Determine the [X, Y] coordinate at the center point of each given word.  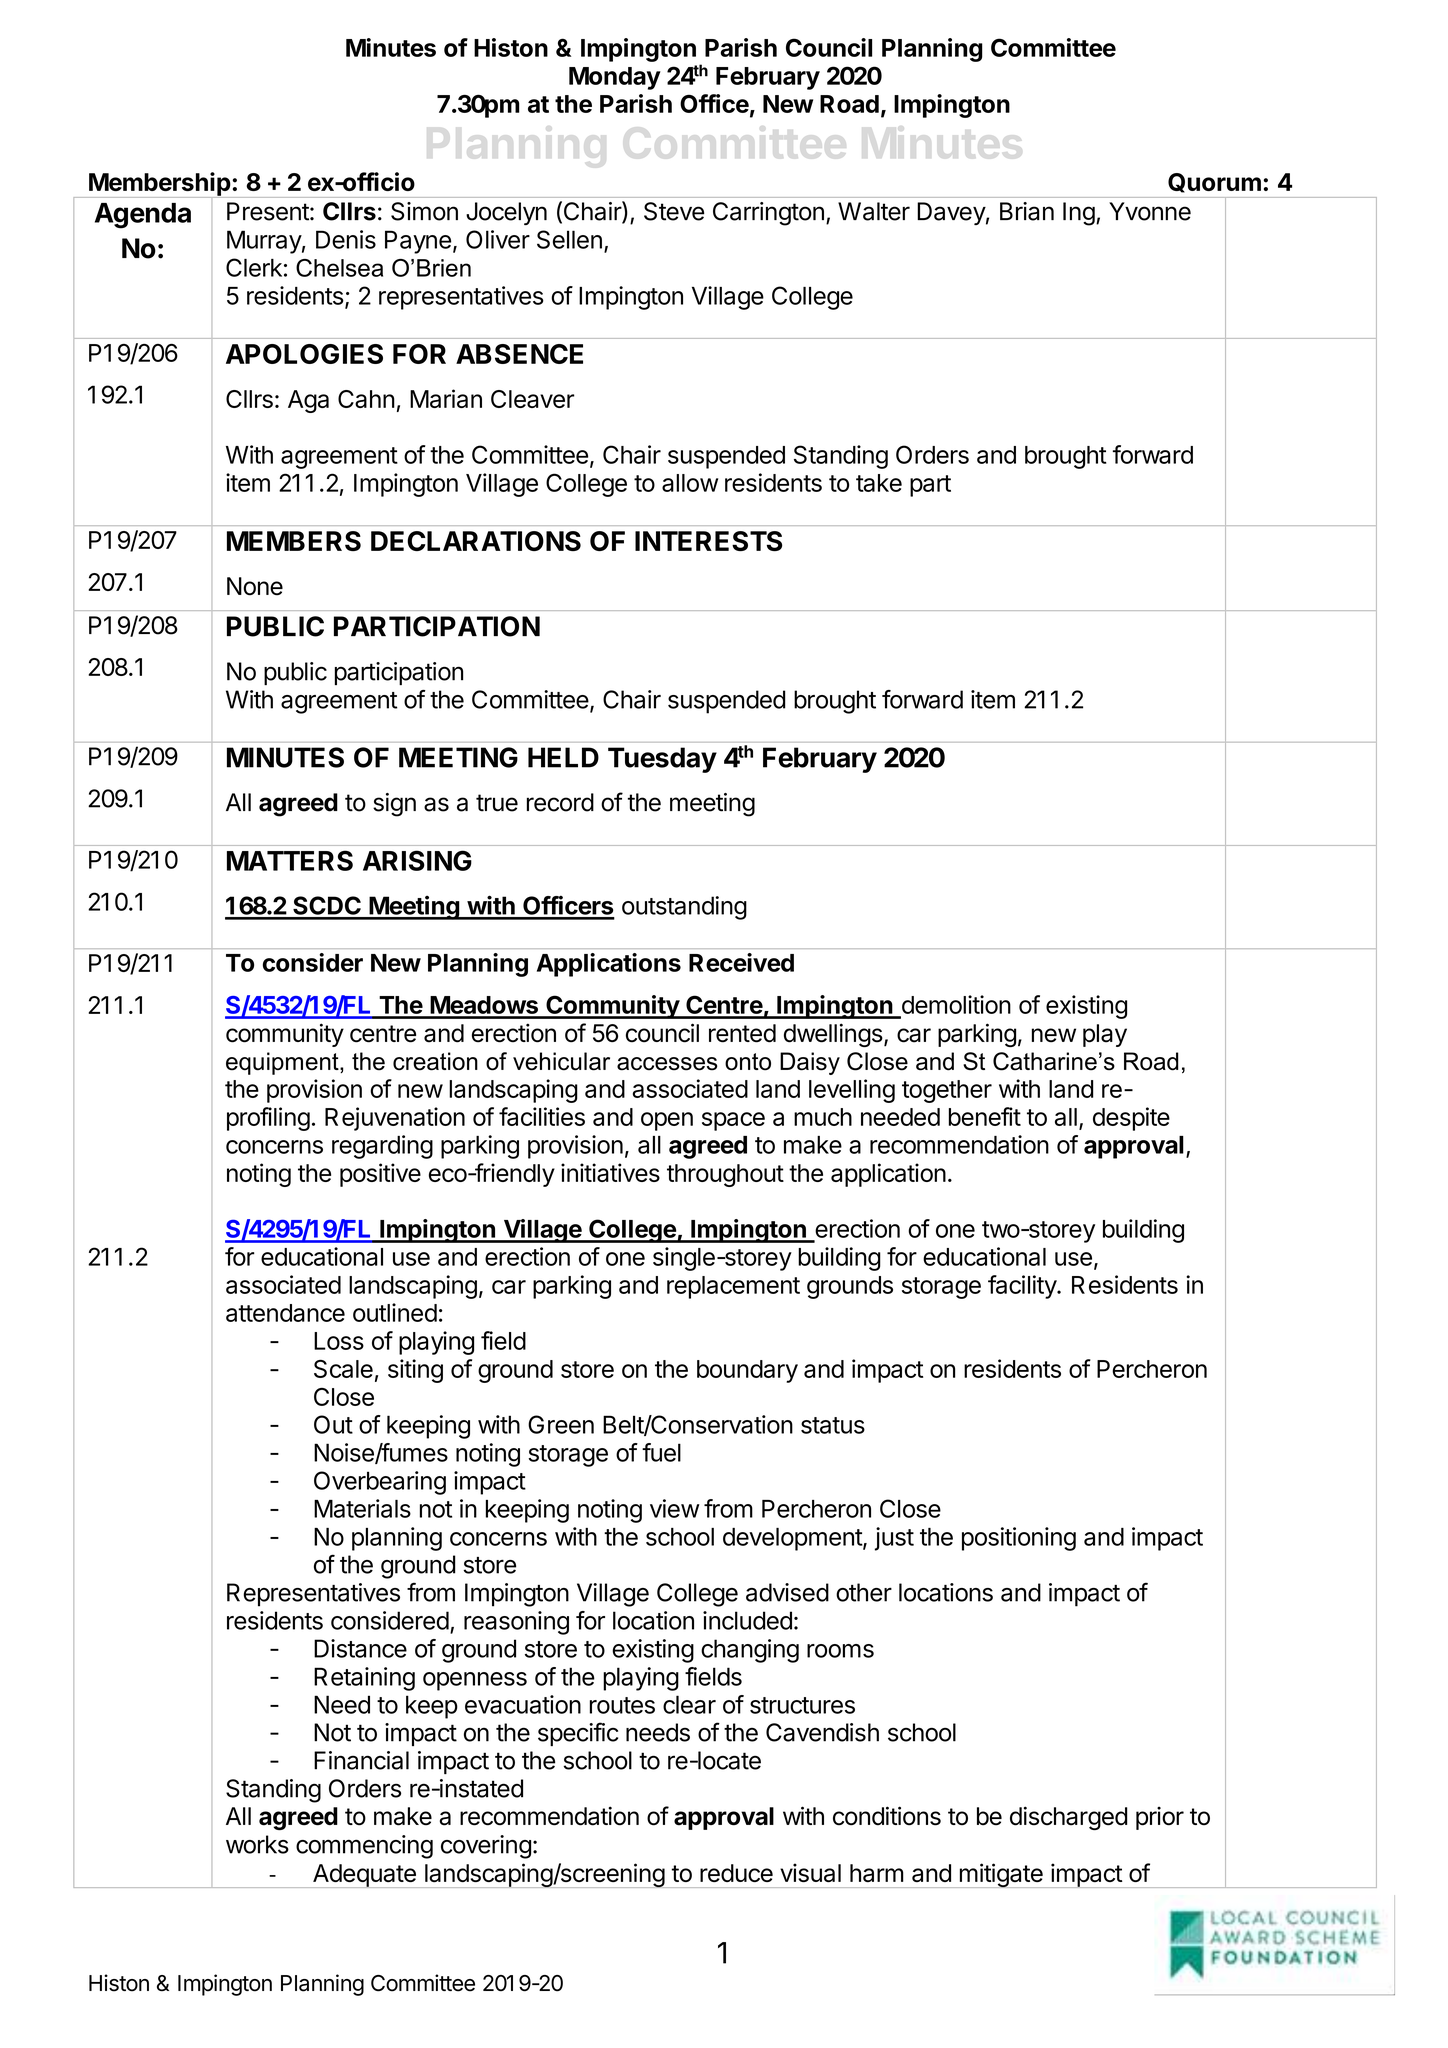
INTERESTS [708, 541]
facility [1023, 1287]
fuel [661, 1452]
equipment [283, 1063]
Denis [346, 239]
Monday [615, 78]
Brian [1027, 211]
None [255, 586]
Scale [343, 1369]
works [257, 1844]
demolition [956, 1004]
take [879, 483]
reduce [736, 1873]
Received [741, 962]
